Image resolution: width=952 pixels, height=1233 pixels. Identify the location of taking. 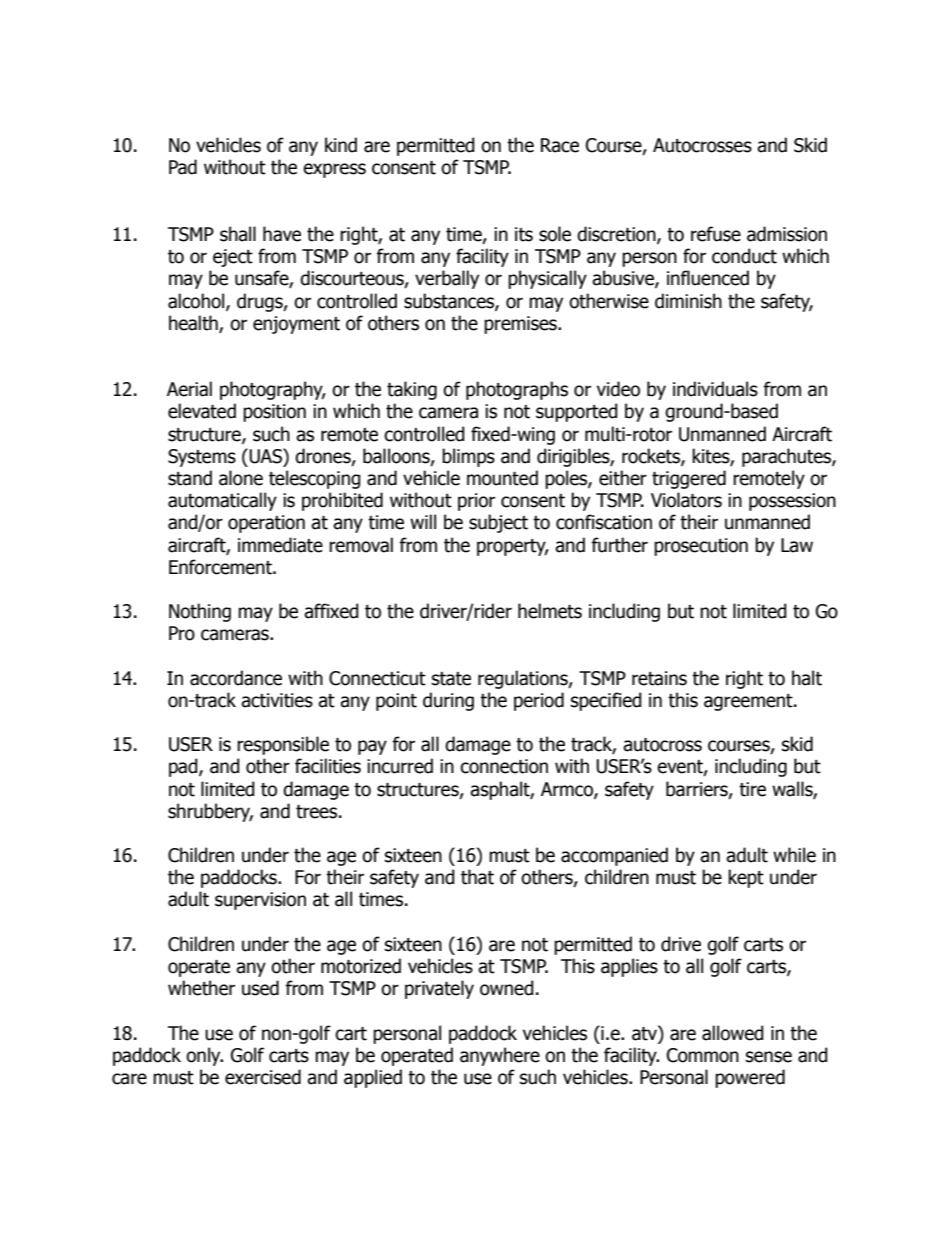
(412, 390).
